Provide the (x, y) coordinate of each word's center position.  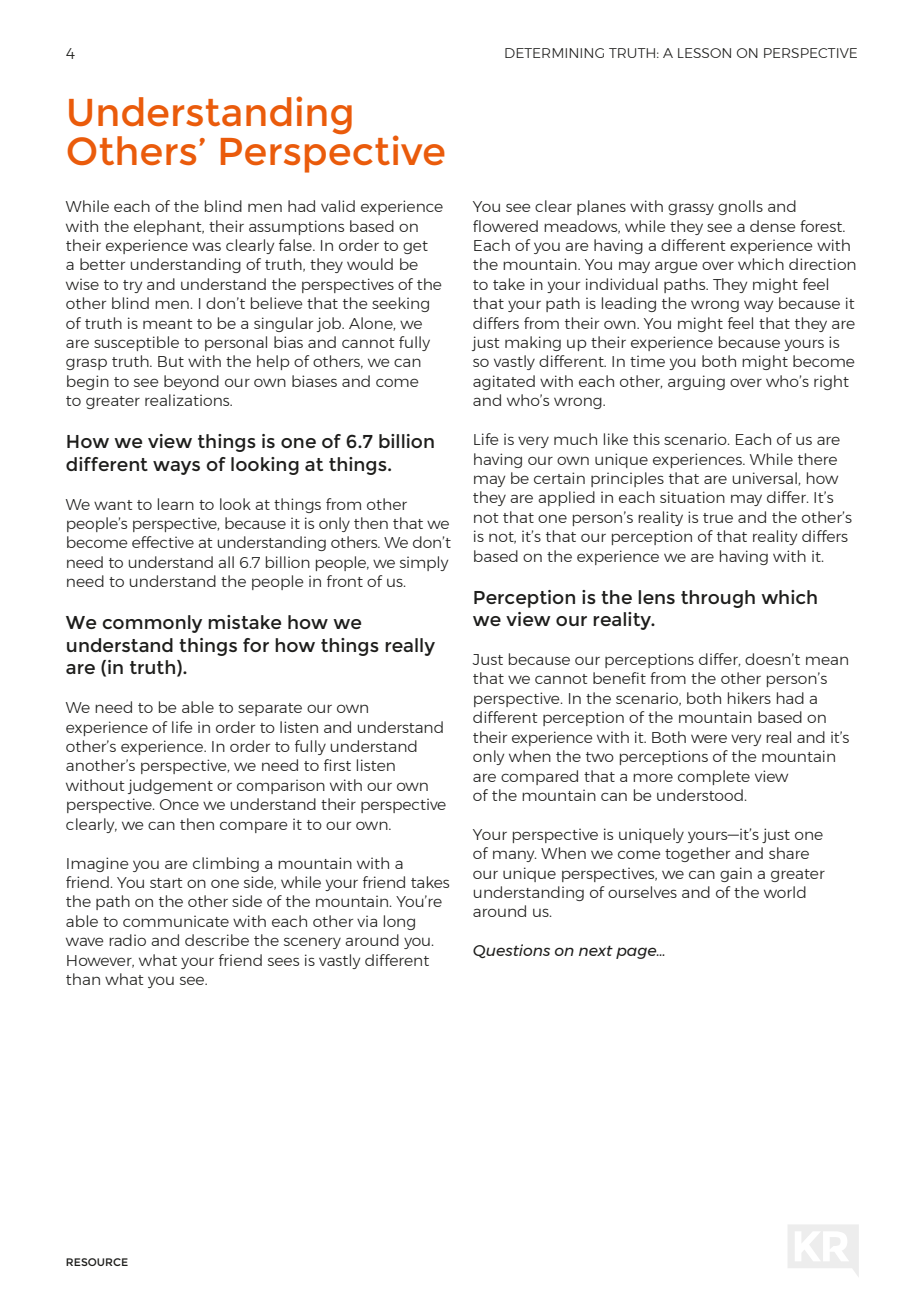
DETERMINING (554, 53)
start (166, 883)
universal (766, 479)
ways (176, 468)
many (515, 856)
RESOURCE (97, 1262)
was (206, 246)
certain (559, 478)
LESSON (704, 53)
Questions (511, 951)
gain (736, 874)
